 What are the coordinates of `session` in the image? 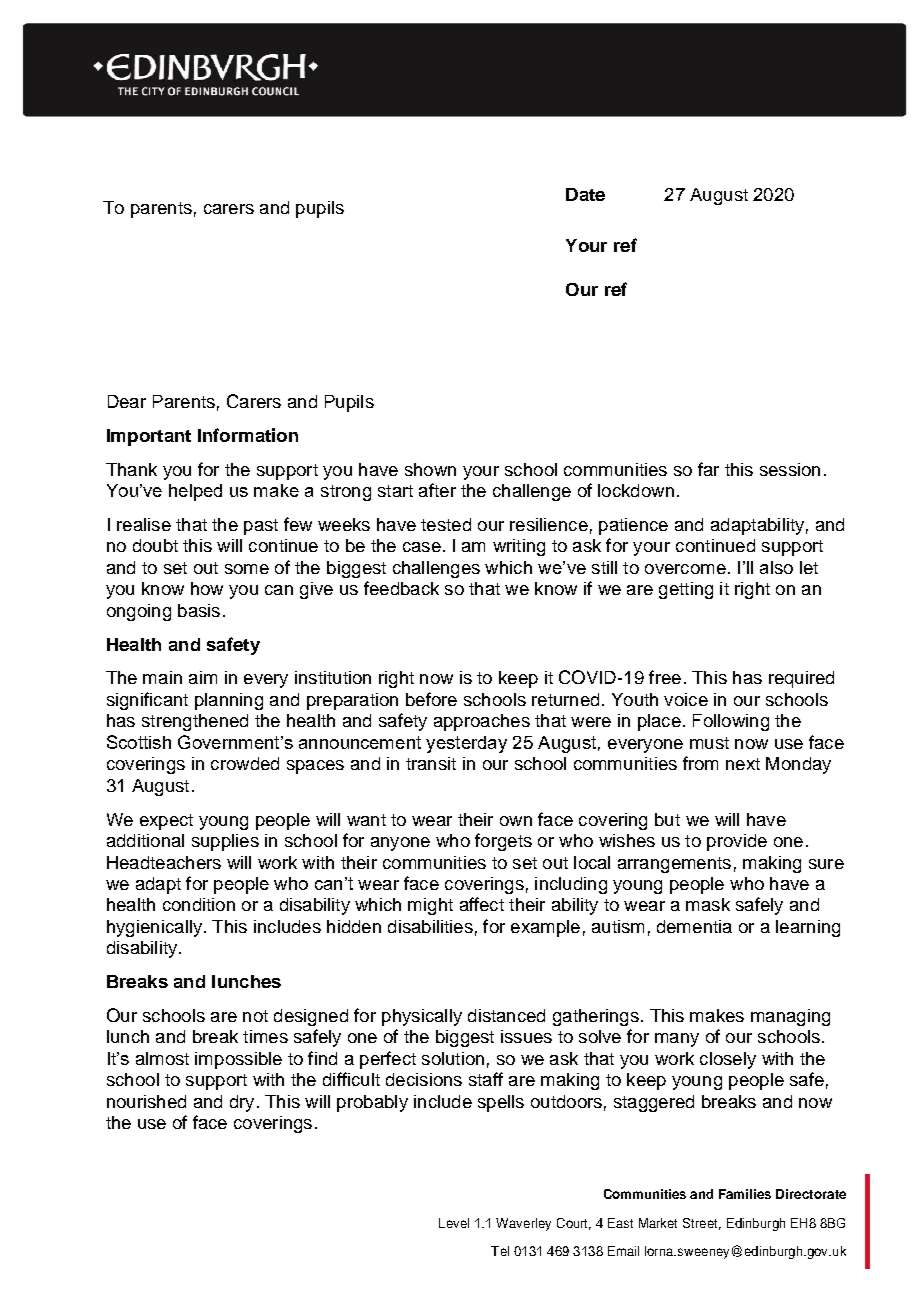 It's located at (790, 469).
